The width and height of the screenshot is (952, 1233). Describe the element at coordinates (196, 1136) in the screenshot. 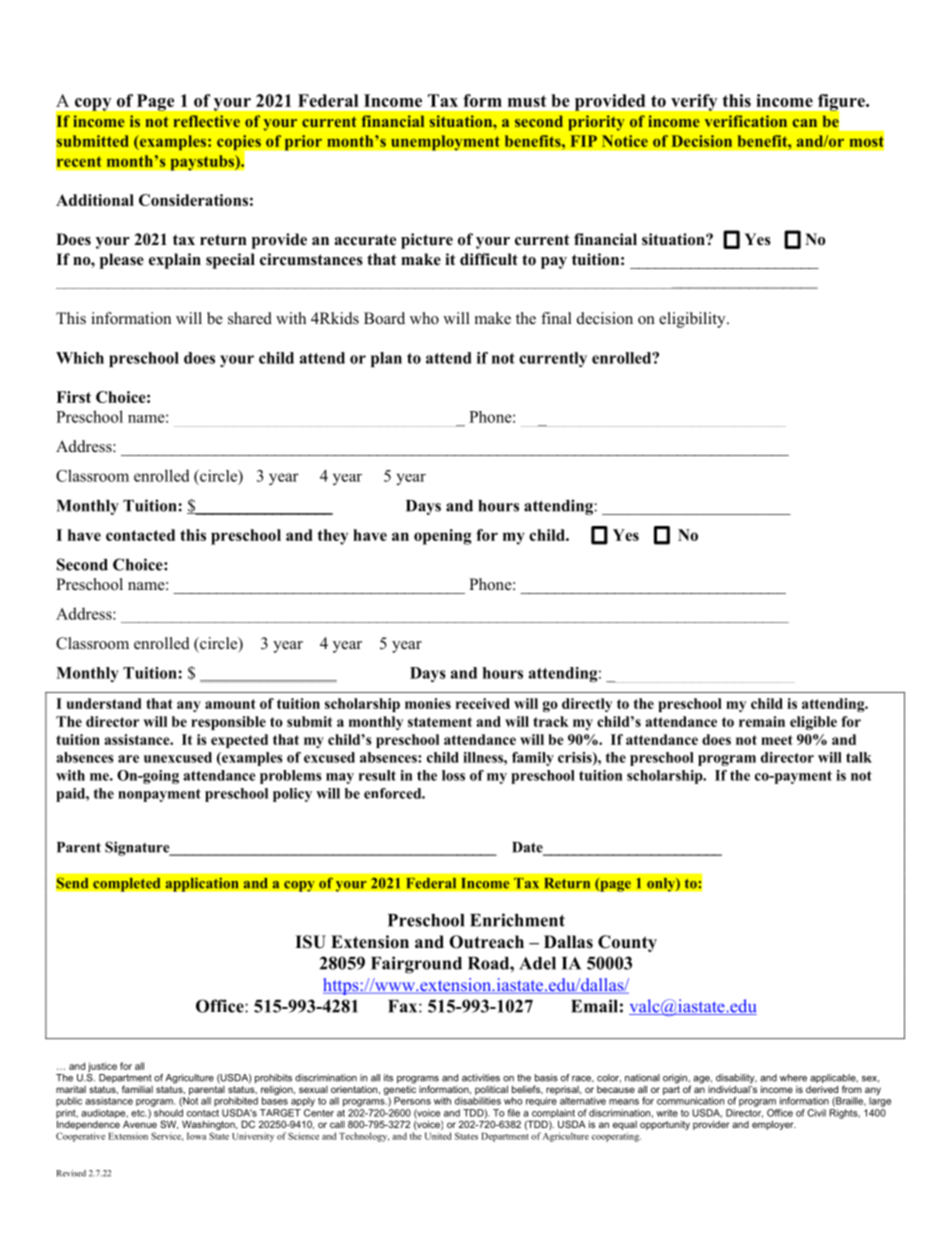

I see `Iowa` at that location.
